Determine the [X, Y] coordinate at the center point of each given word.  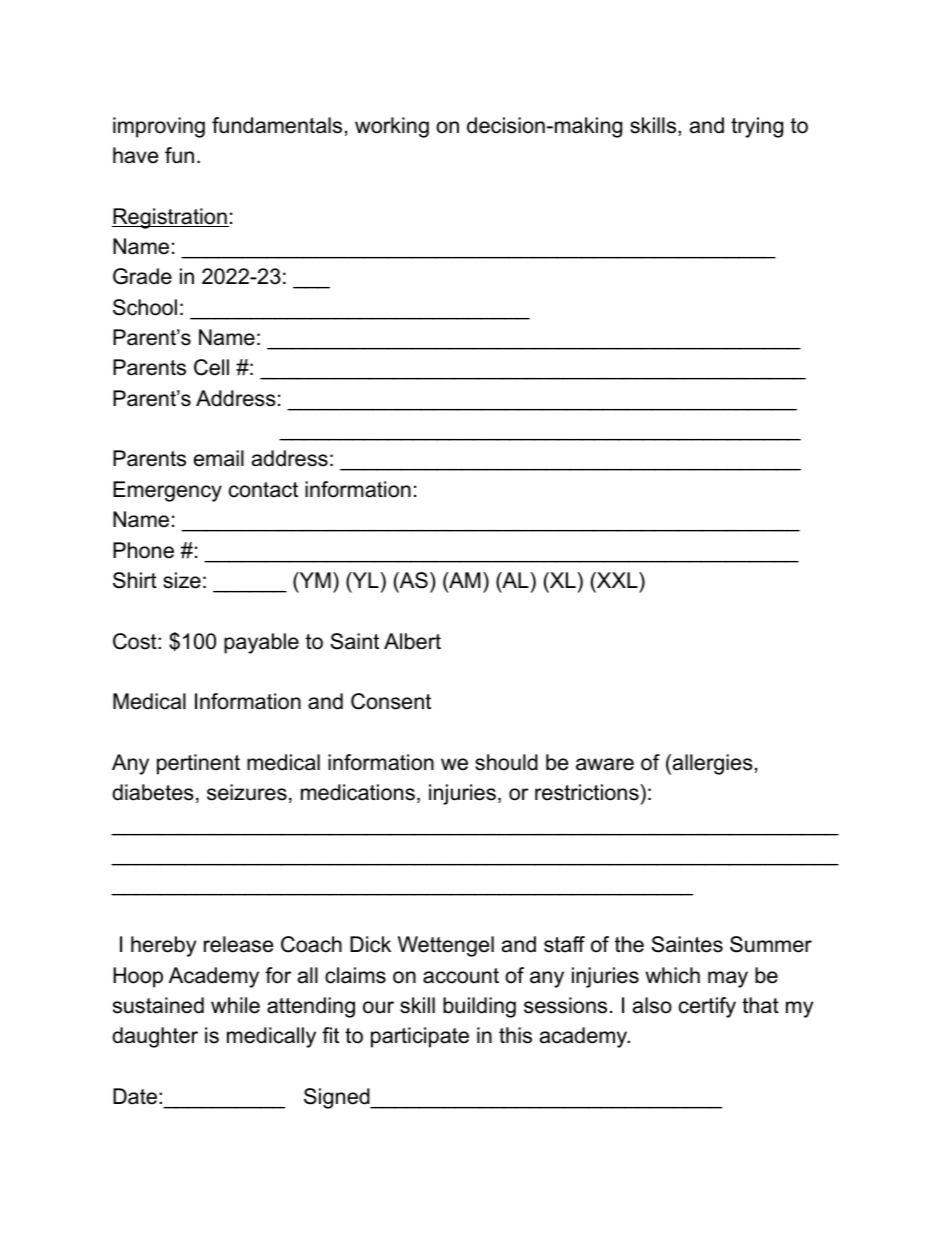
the [629, 944]
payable [261, 643]
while [235, 1005]
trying [757, 127]
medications [358, 792]
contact [263, 490]
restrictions [587, 792]
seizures [247, 792]
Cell [211, 367]
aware [605, 764]
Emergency [167, 491]
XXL [617, 580]
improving [159, 127]
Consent [391, 701]
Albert [412, 641]
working [392, 127]
